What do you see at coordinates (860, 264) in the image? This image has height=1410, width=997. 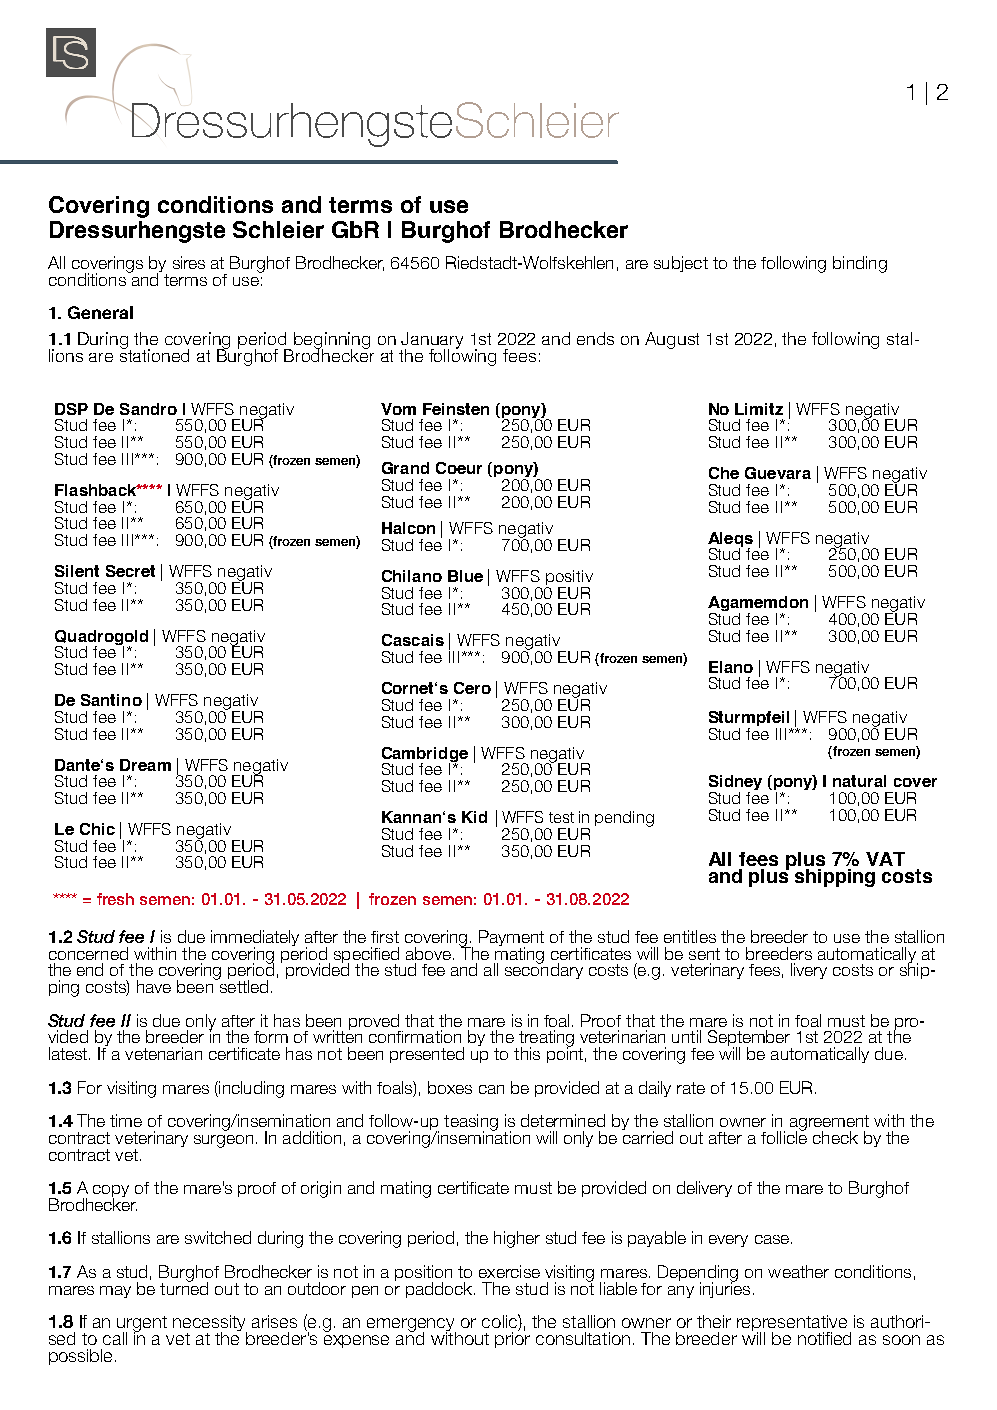 I see `binding` at bounding box center [860, 264].
